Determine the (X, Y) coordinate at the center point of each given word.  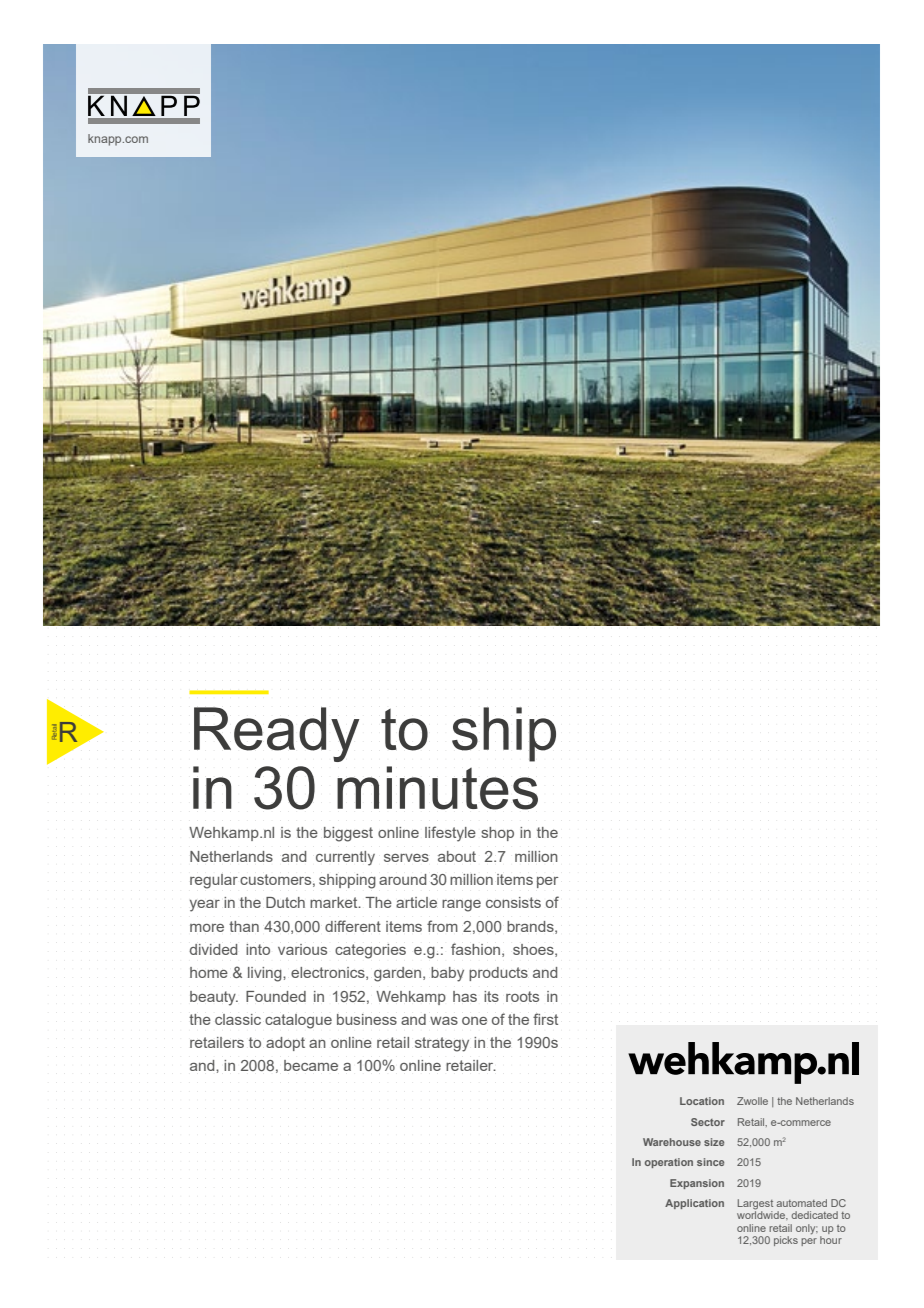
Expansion (697, 1184)
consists (513, 902)
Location (702, 1101)
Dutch (285, 902)
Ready (276, 734)
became (311, 1065)
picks (786, 1241)
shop (497, 834)
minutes (437, 788)
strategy (442, 1044)
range (461, 906)
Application (694, 1204)
